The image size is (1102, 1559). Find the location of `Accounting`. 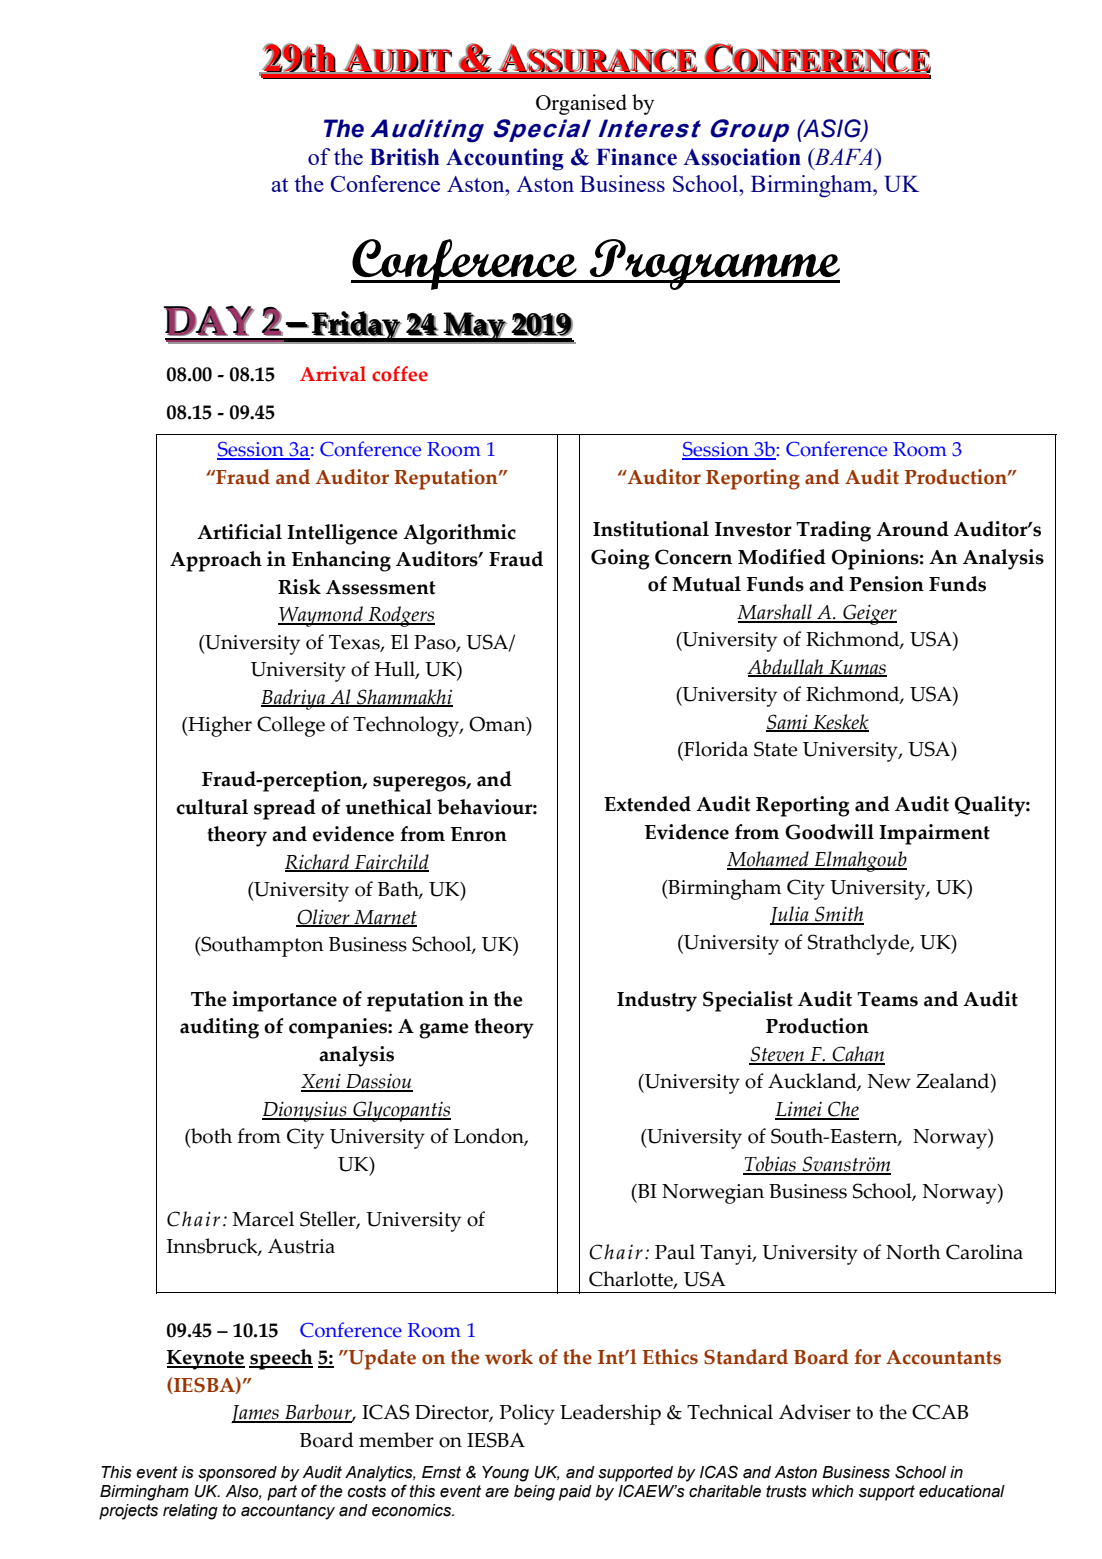

Accounting is located at coordinates (505, 159).
